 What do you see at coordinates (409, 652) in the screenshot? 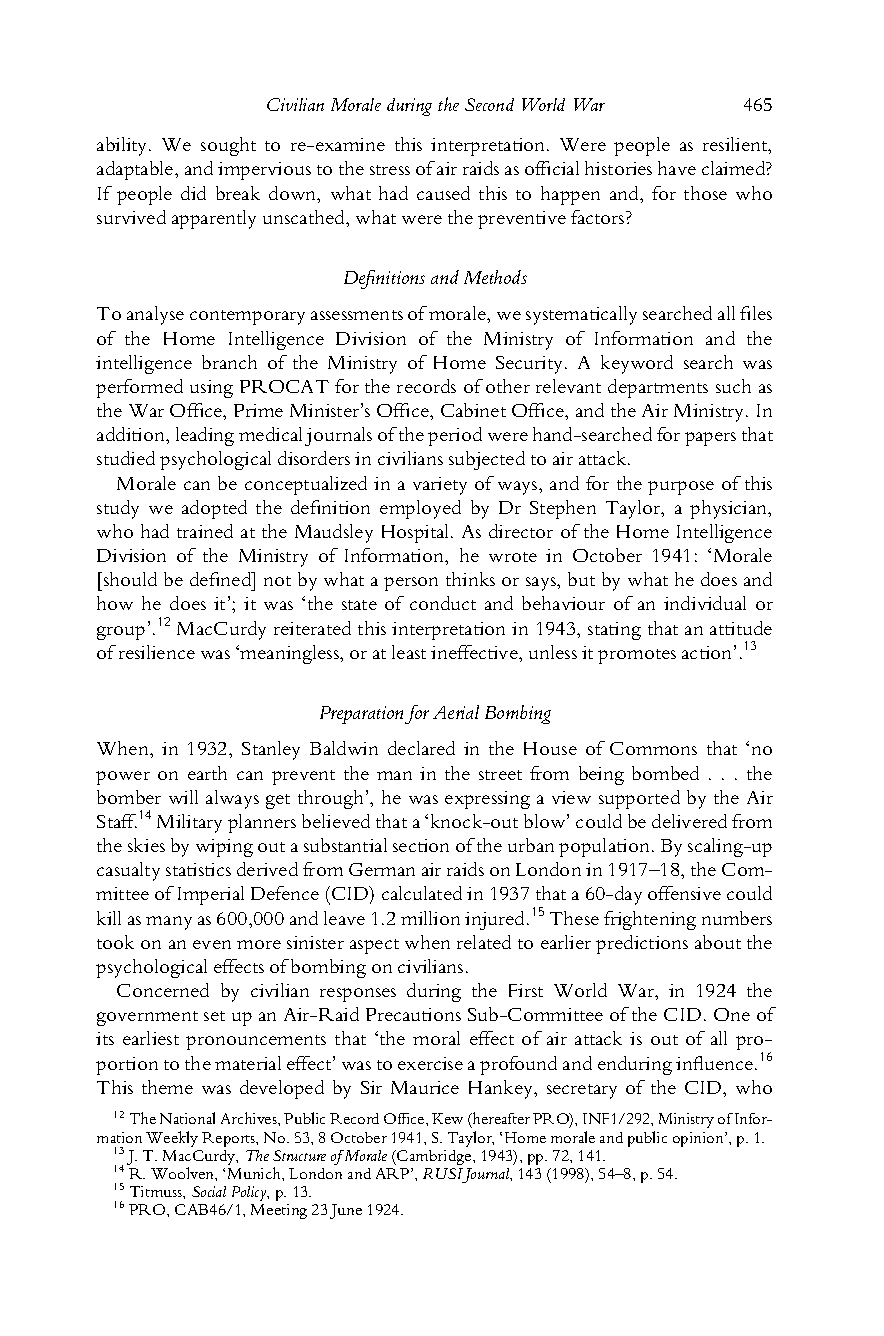
I see `least` at bounding box center [409, 652].
